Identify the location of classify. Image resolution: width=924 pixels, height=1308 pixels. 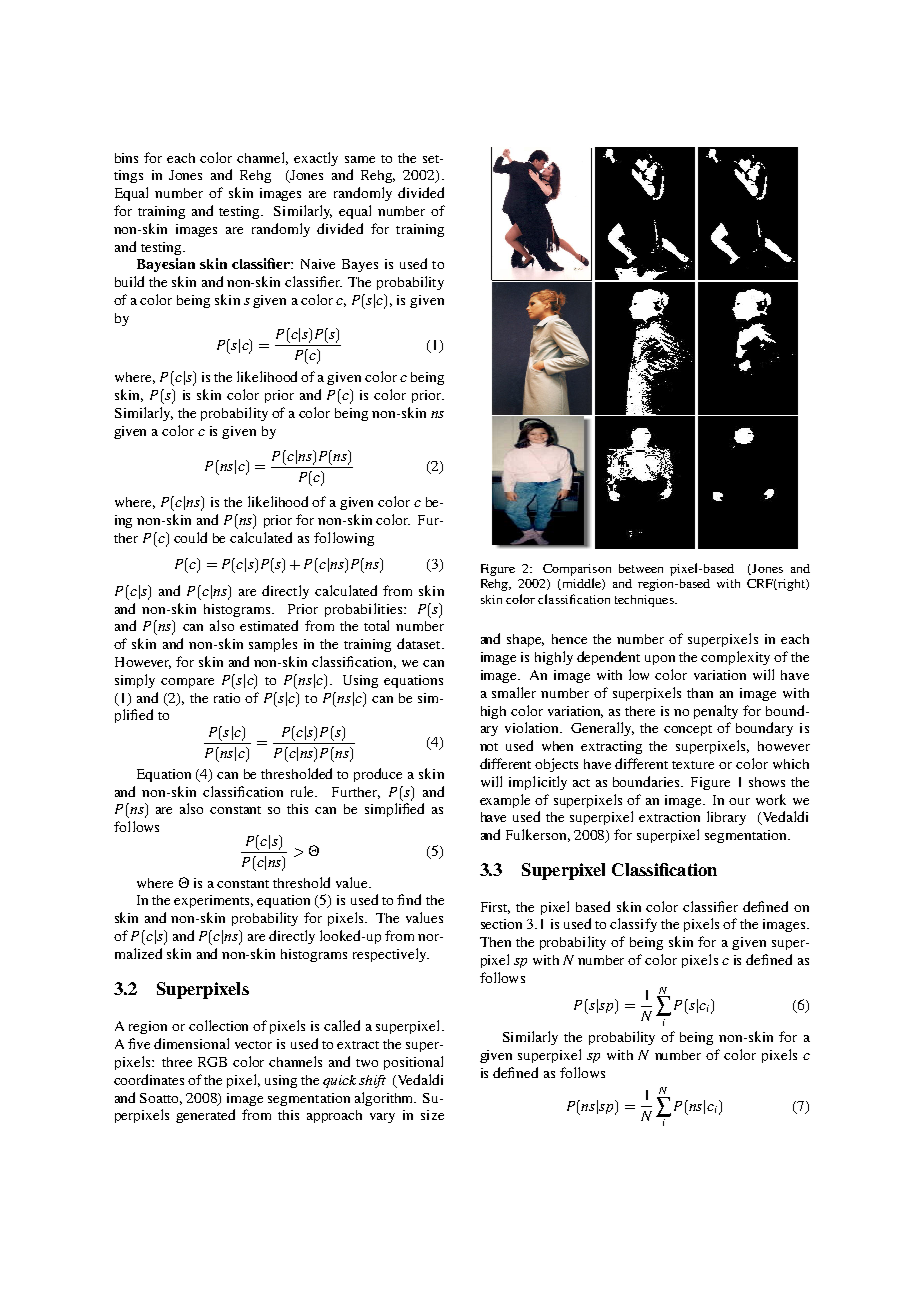
(633, 925).
